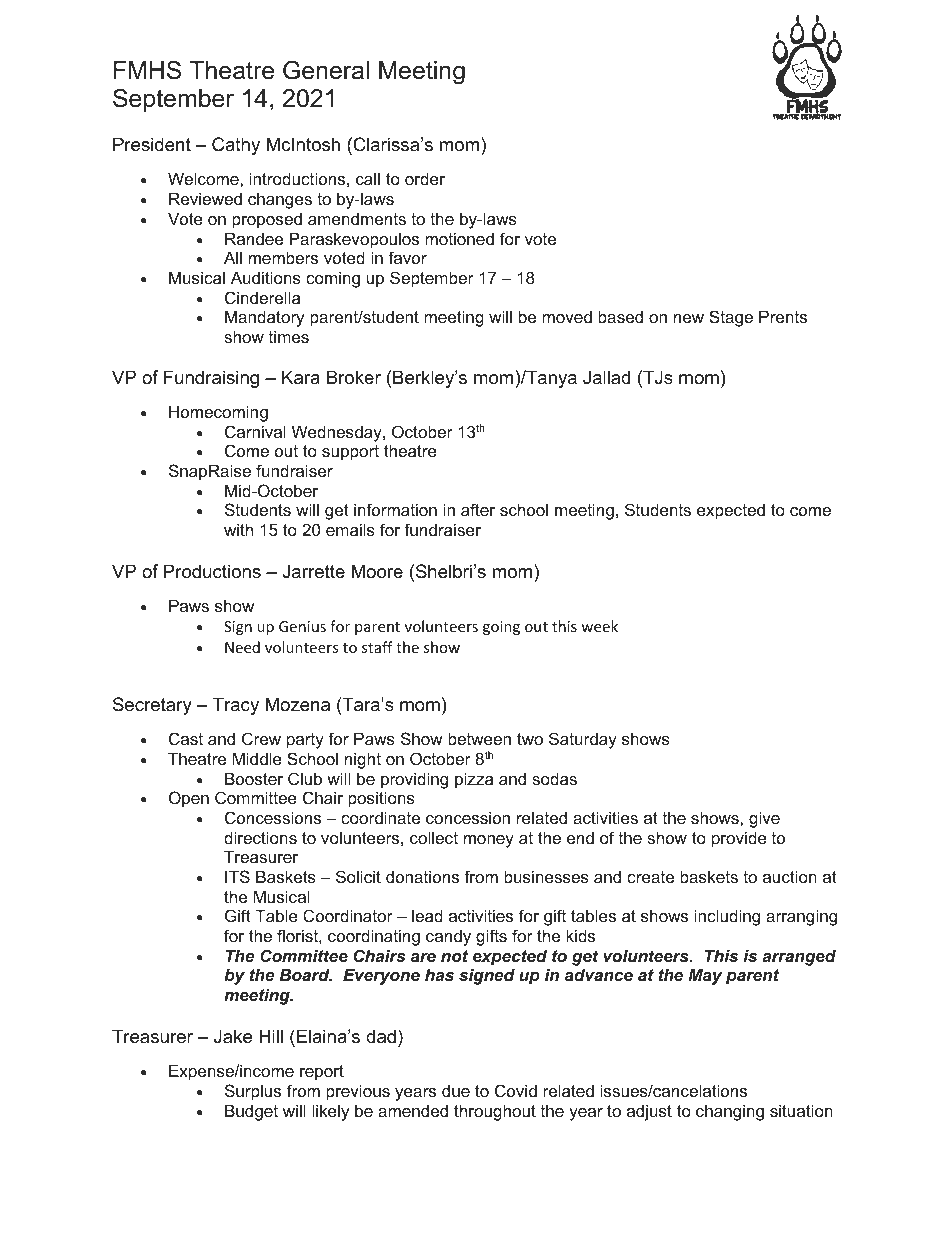  What do you see at coordinates (478, 509) in the screenshot?
I see `after` at bounding box center [478, 509].
